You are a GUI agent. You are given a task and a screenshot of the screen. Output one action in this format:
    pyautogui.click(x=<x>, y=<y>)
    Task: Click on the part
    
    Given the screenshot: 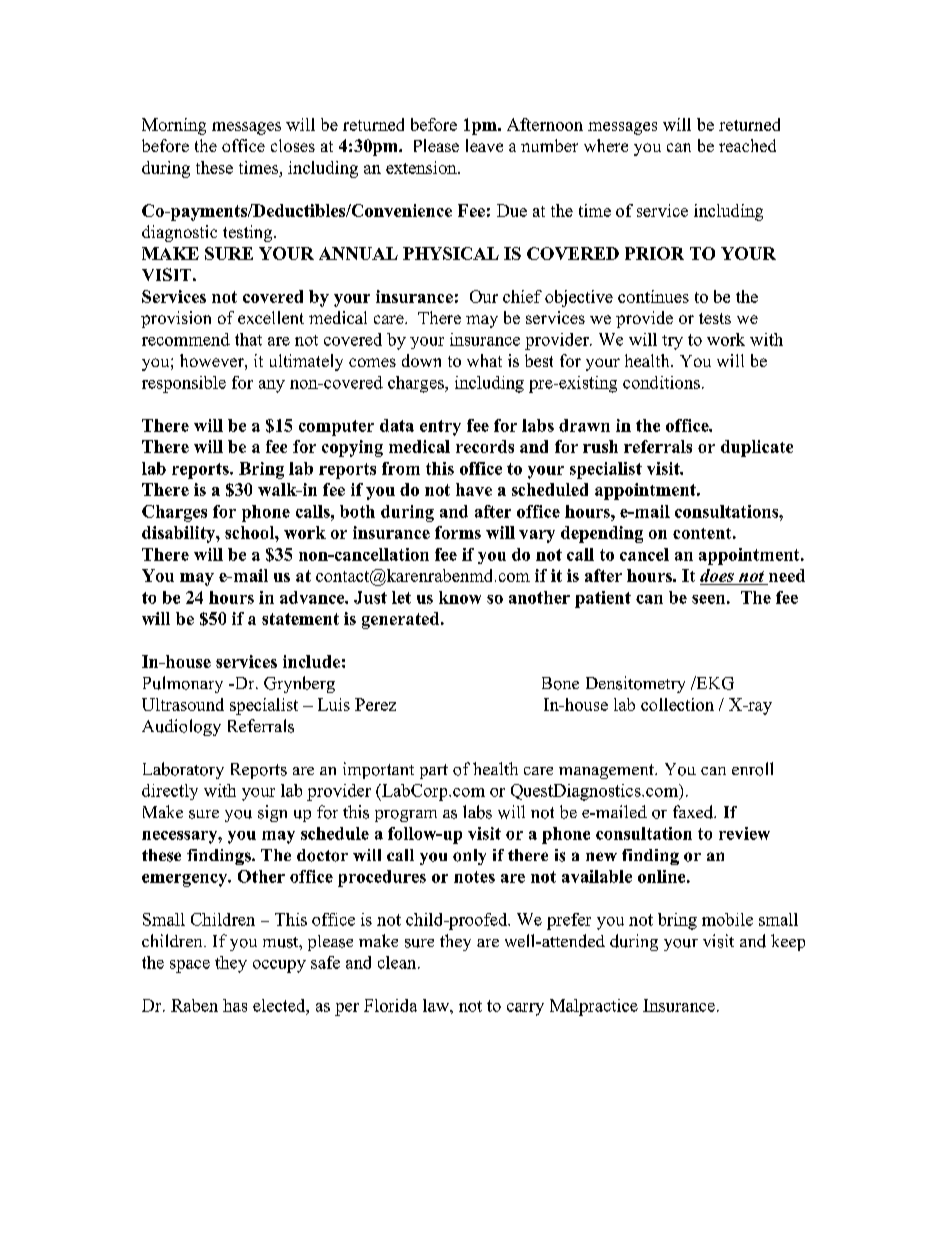 What is the action you would take?
    pyautogui.click(x=434, y=771)
